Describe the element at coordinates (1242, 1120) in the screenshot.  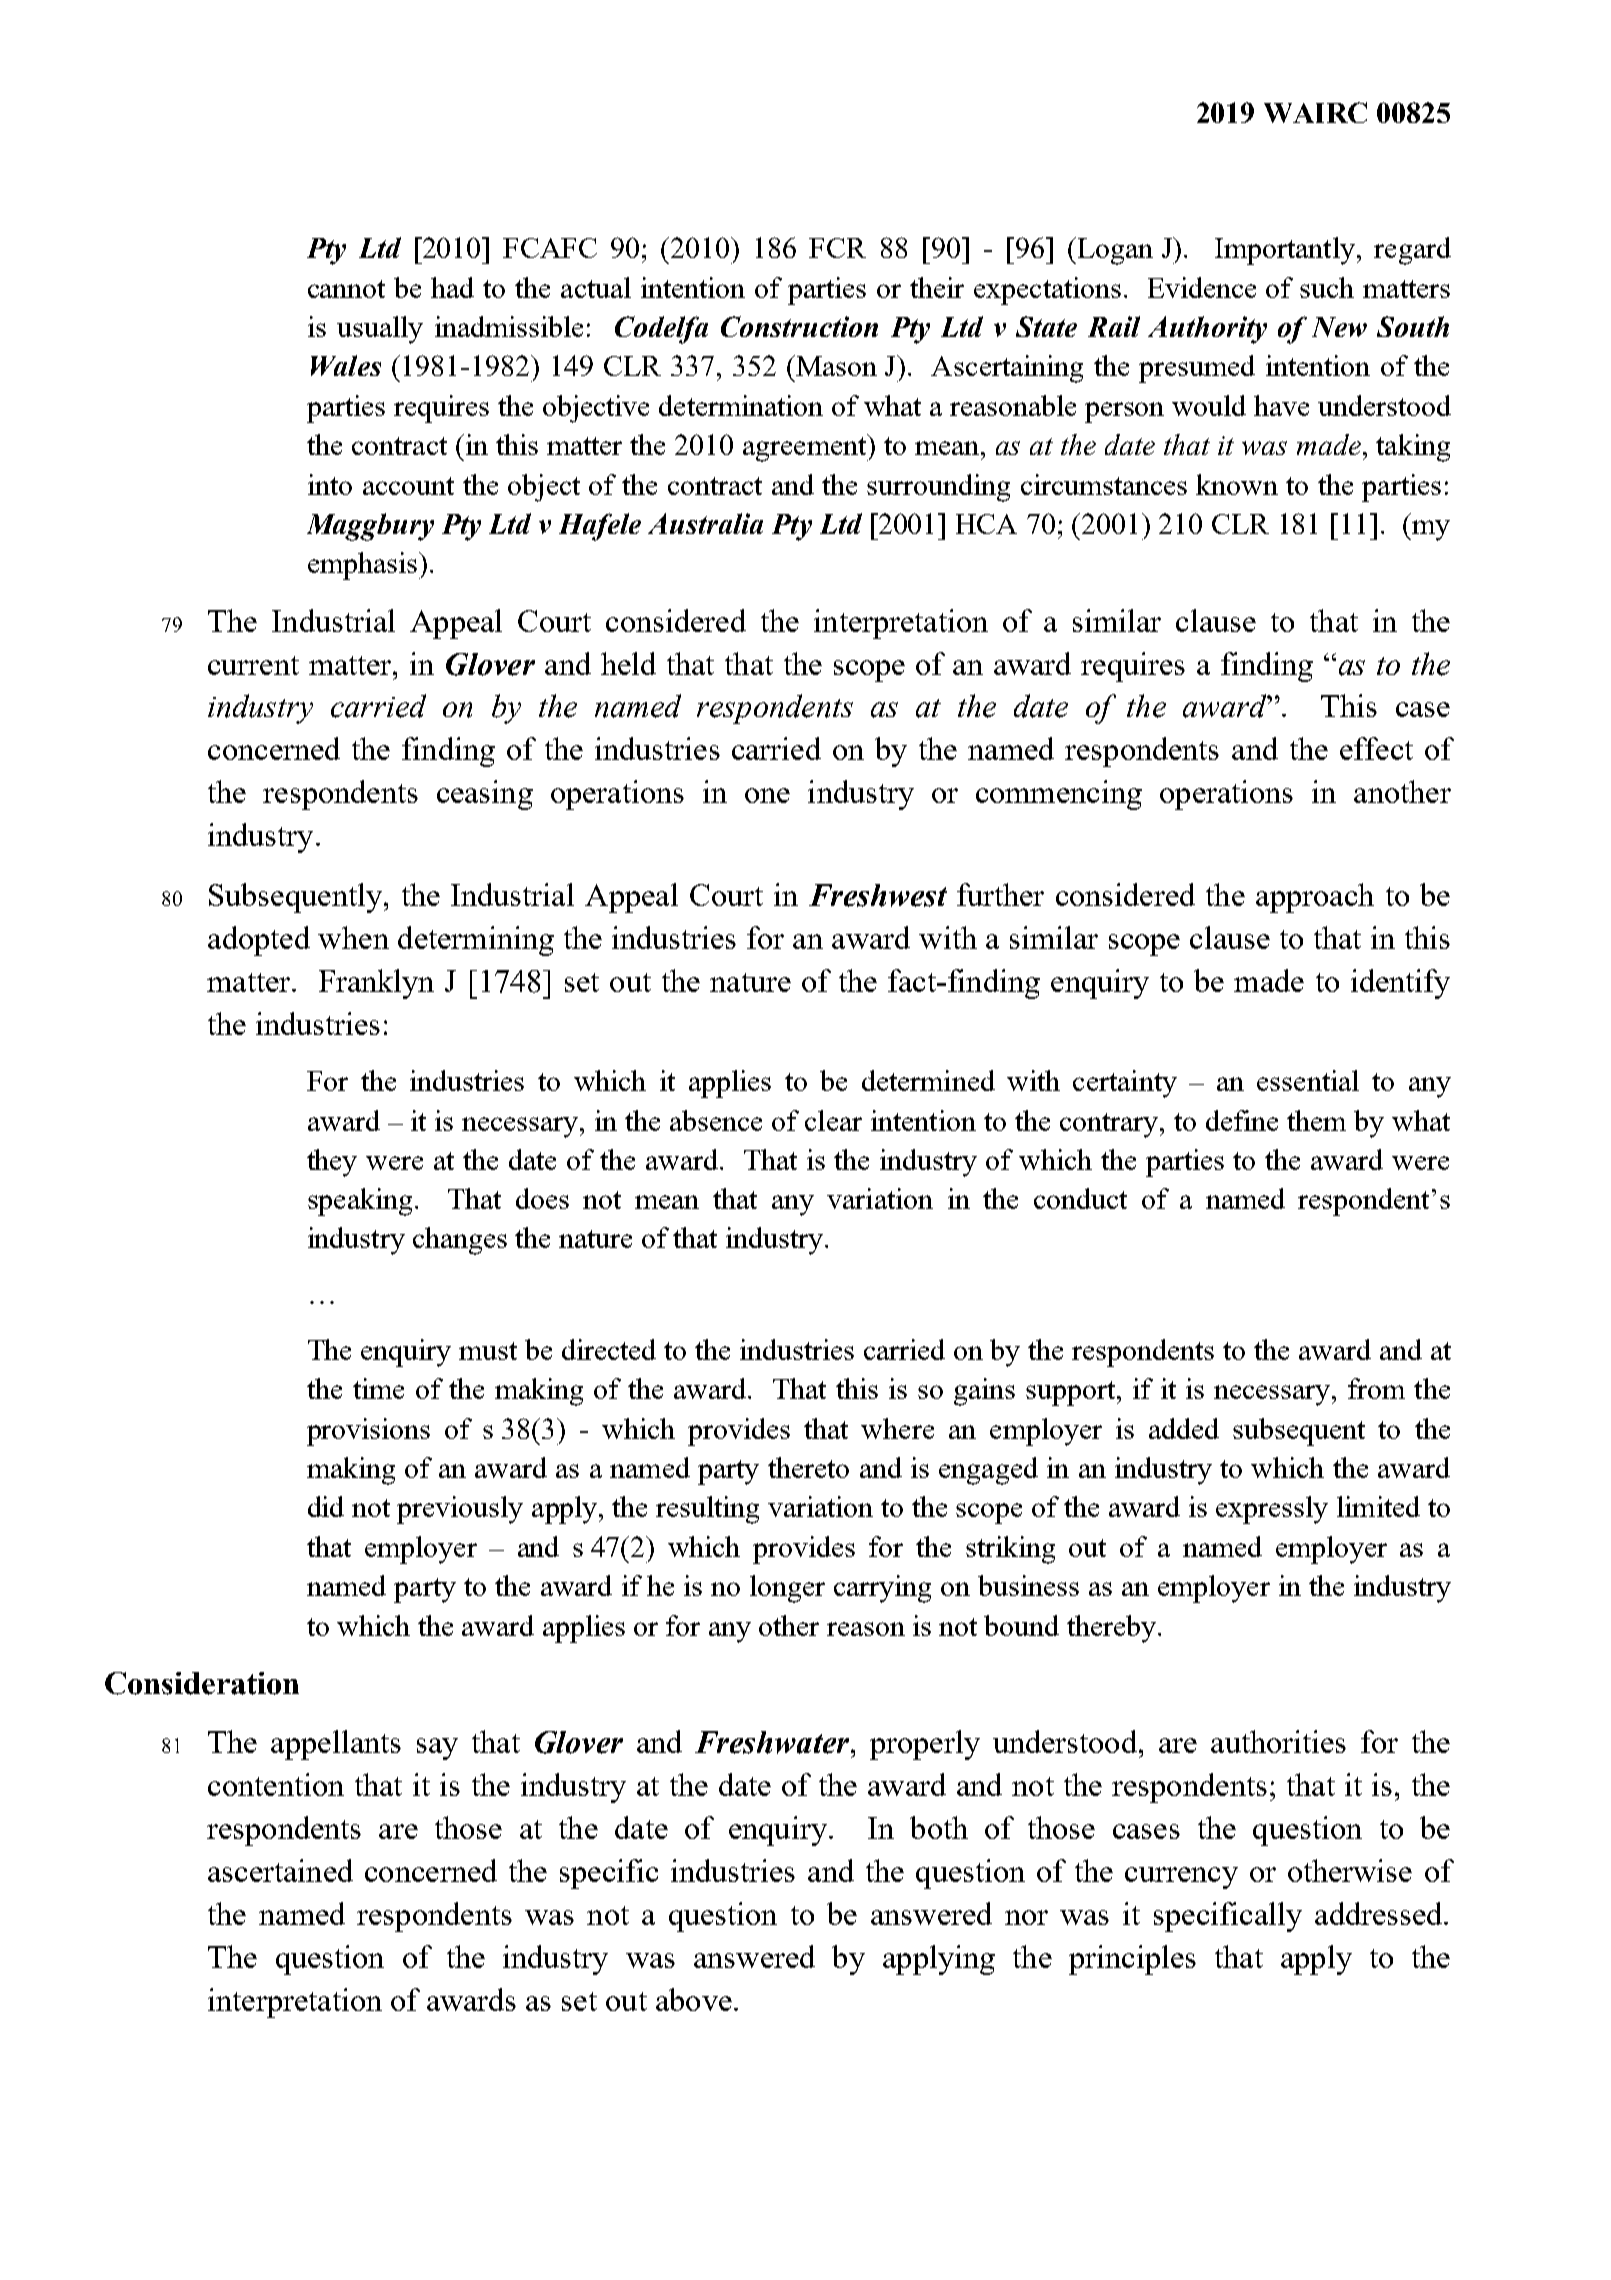
I see `define` at that location.
